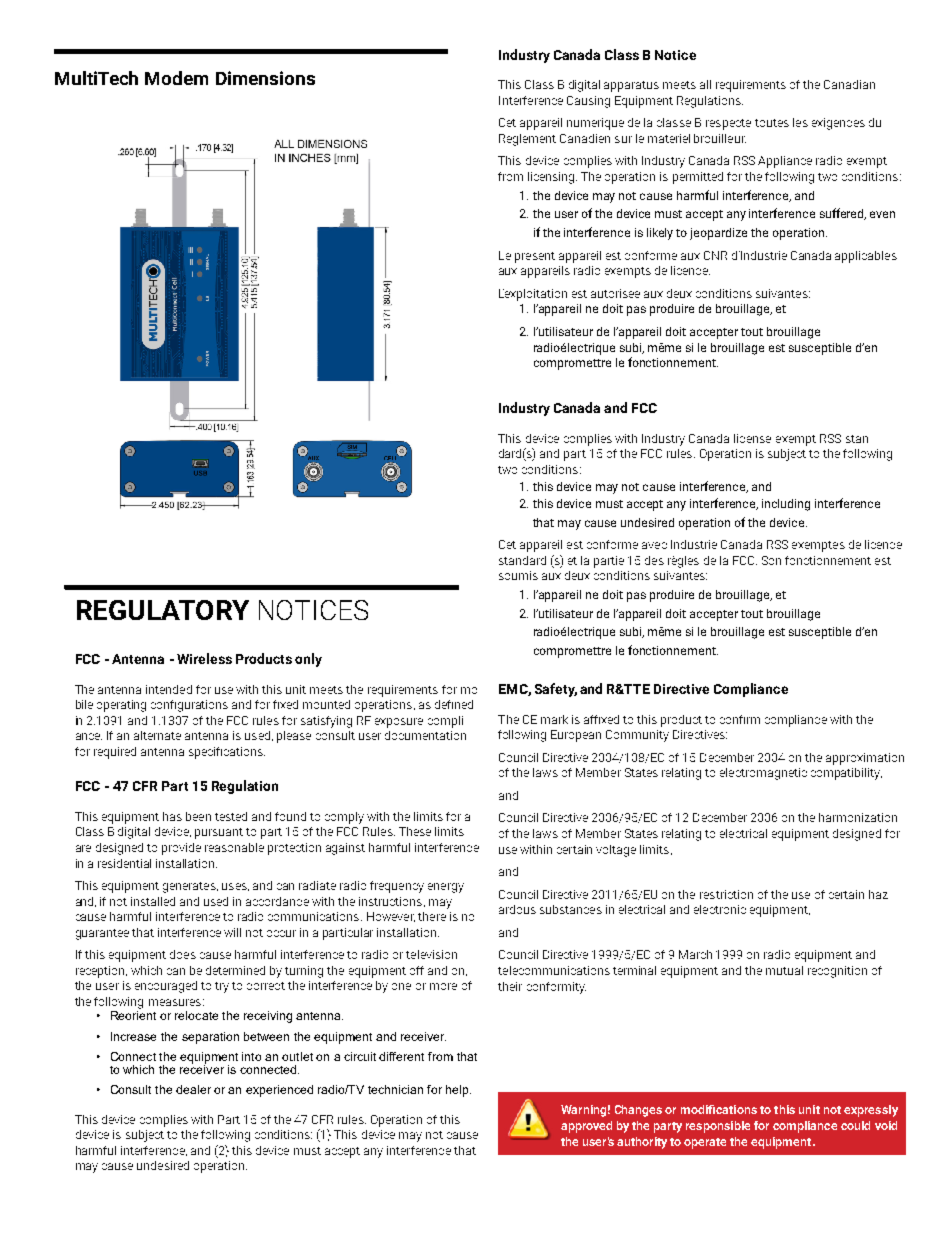 This image has height=1233, width=952. Describe the element at coordinates (454, 704) in the image. I see `defined` at that location.
